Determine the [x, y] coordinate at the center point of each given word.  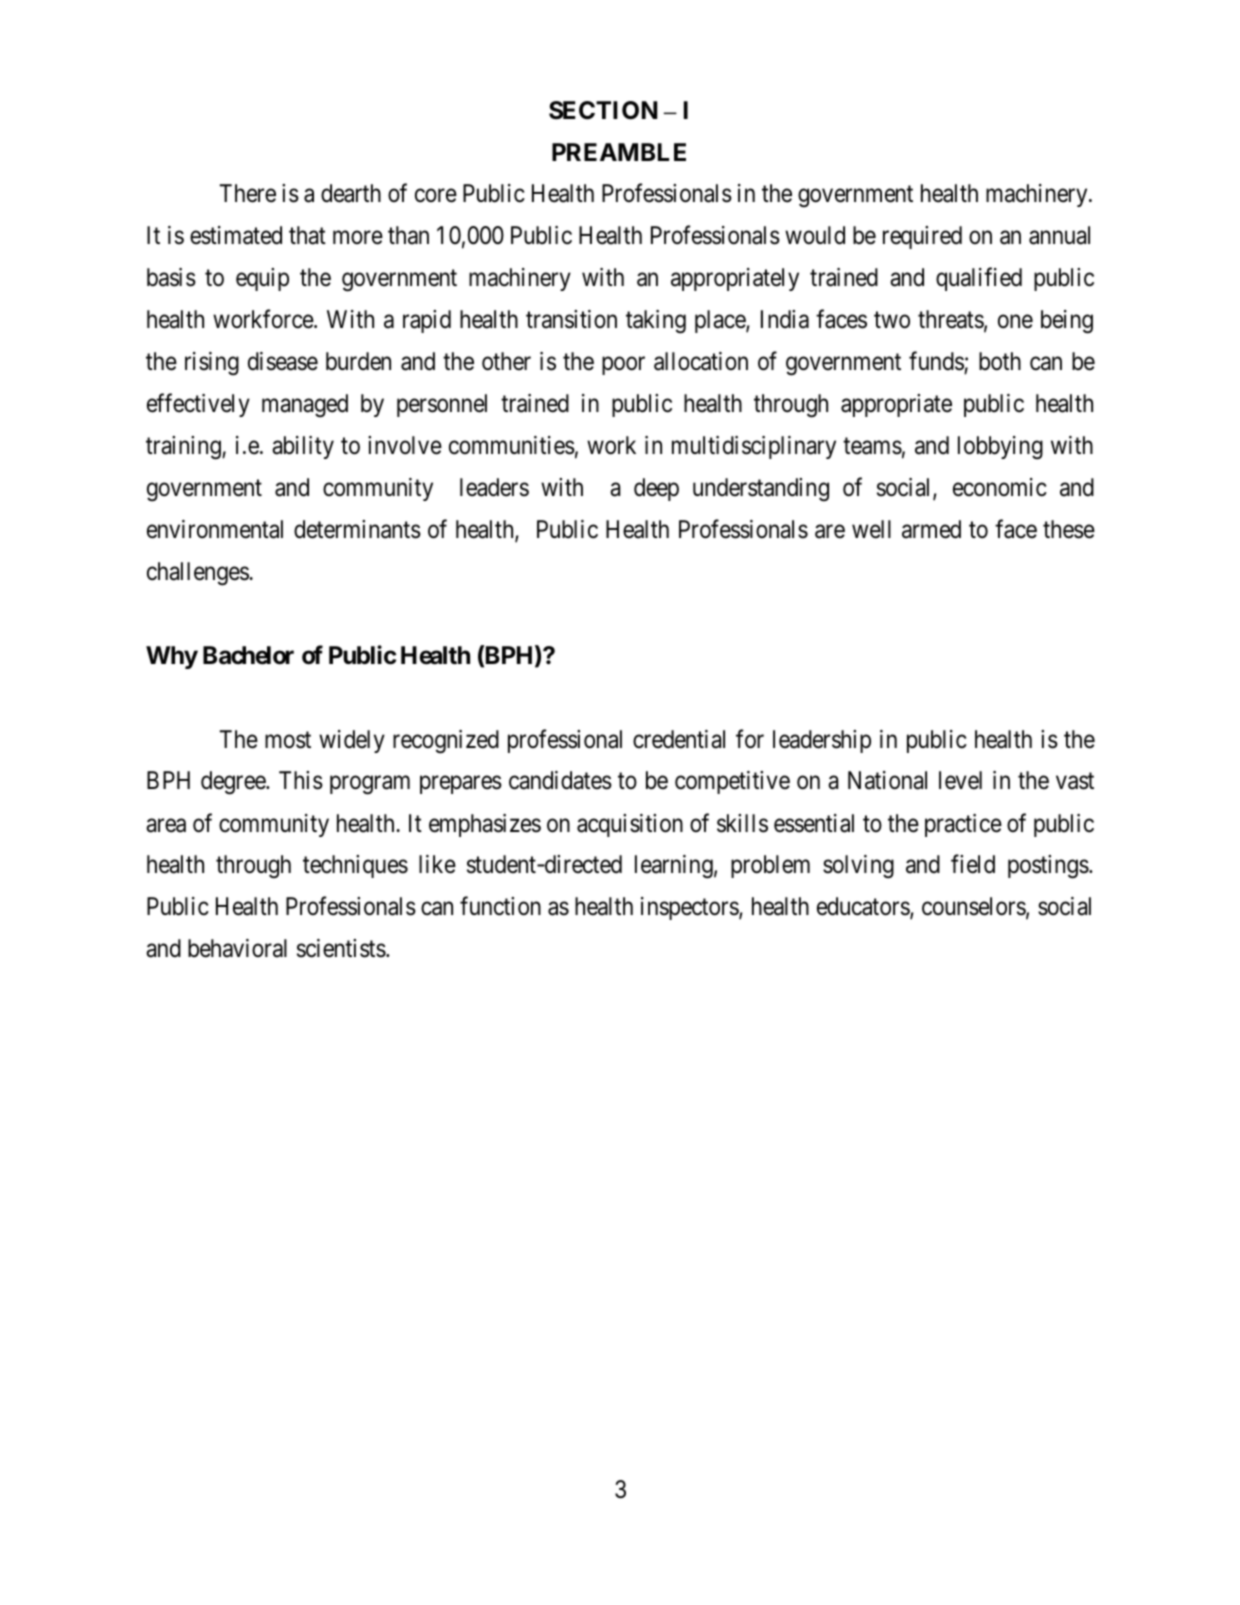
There [247, 193]
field [973, 864]
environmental [215, 529]
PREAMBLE [619, 152]
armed [931, 529]
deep [656, 489]
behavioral [237, 948]
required [922, 237]
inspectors [690, 908]
